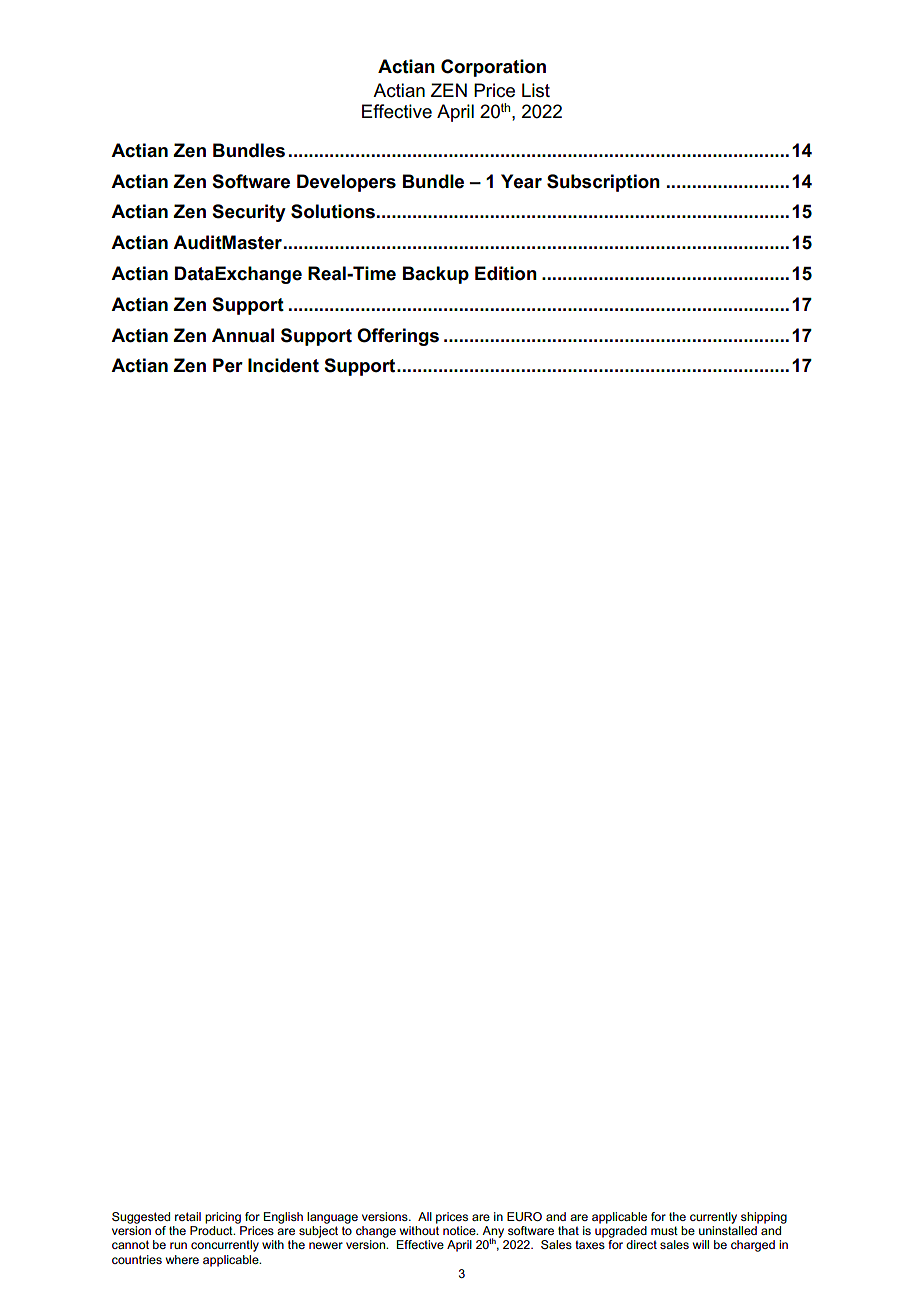  Describe the element at coordinates (664, 1230) in the document. I see `must` at that location.
